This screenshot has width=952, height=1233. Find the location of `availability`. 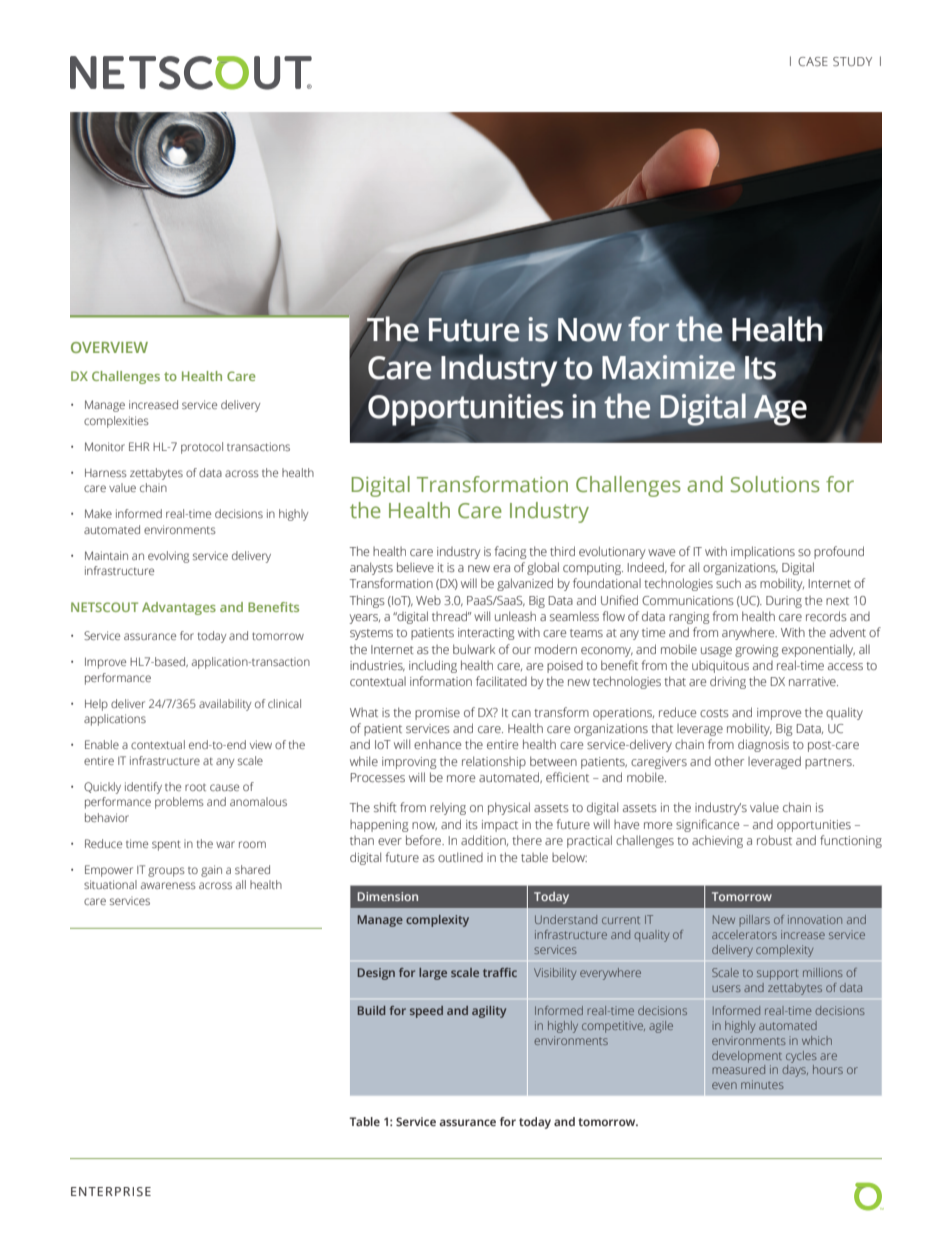

availability is located at coordinates (225, 705).
